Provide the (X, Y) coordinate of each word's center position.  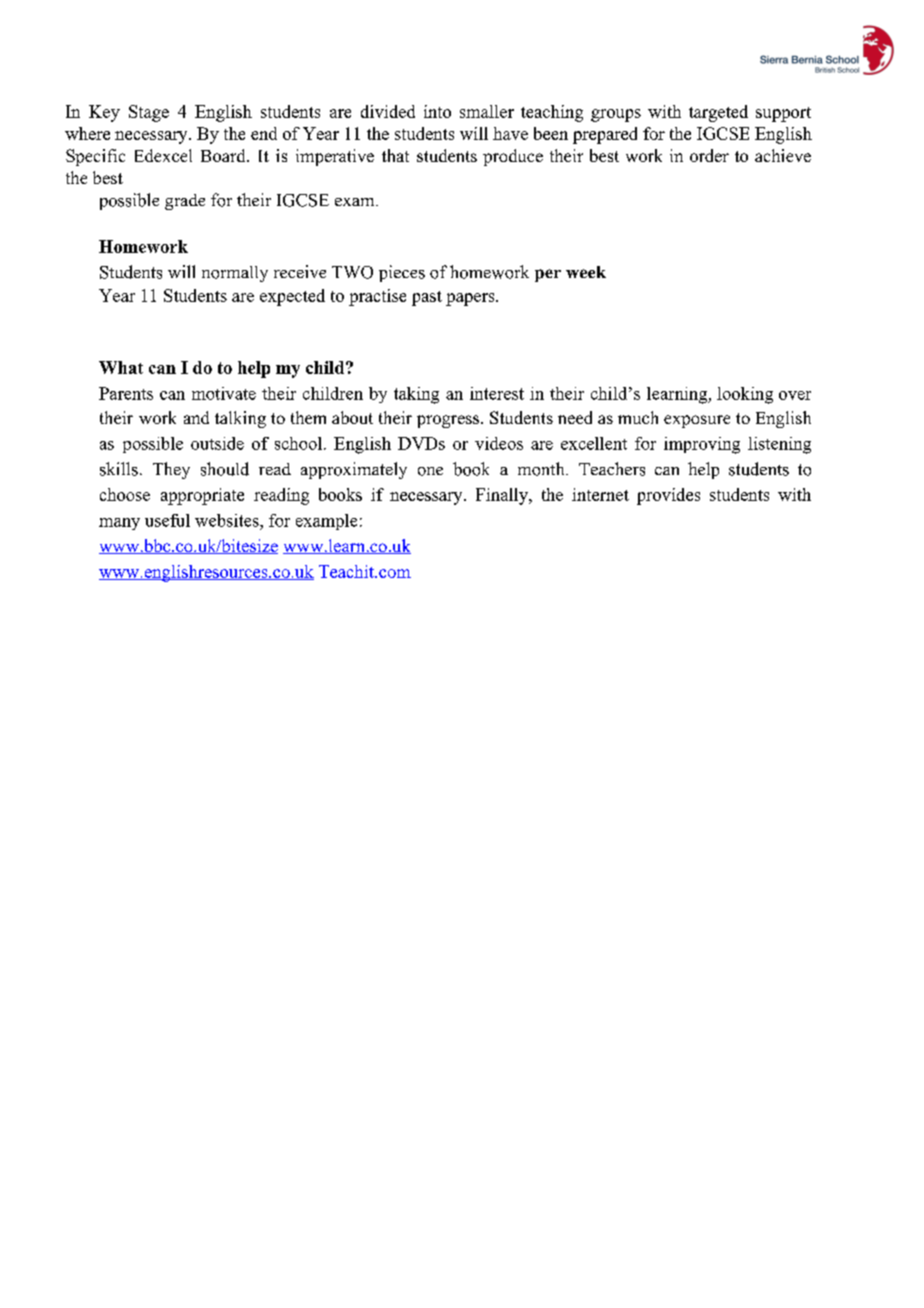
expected (292, 297)
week (586, 272)
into (437, 111)
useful (167, 520)
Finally (503, 496)
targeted (718, 113)
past (427, 298)
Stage (149, 113)
